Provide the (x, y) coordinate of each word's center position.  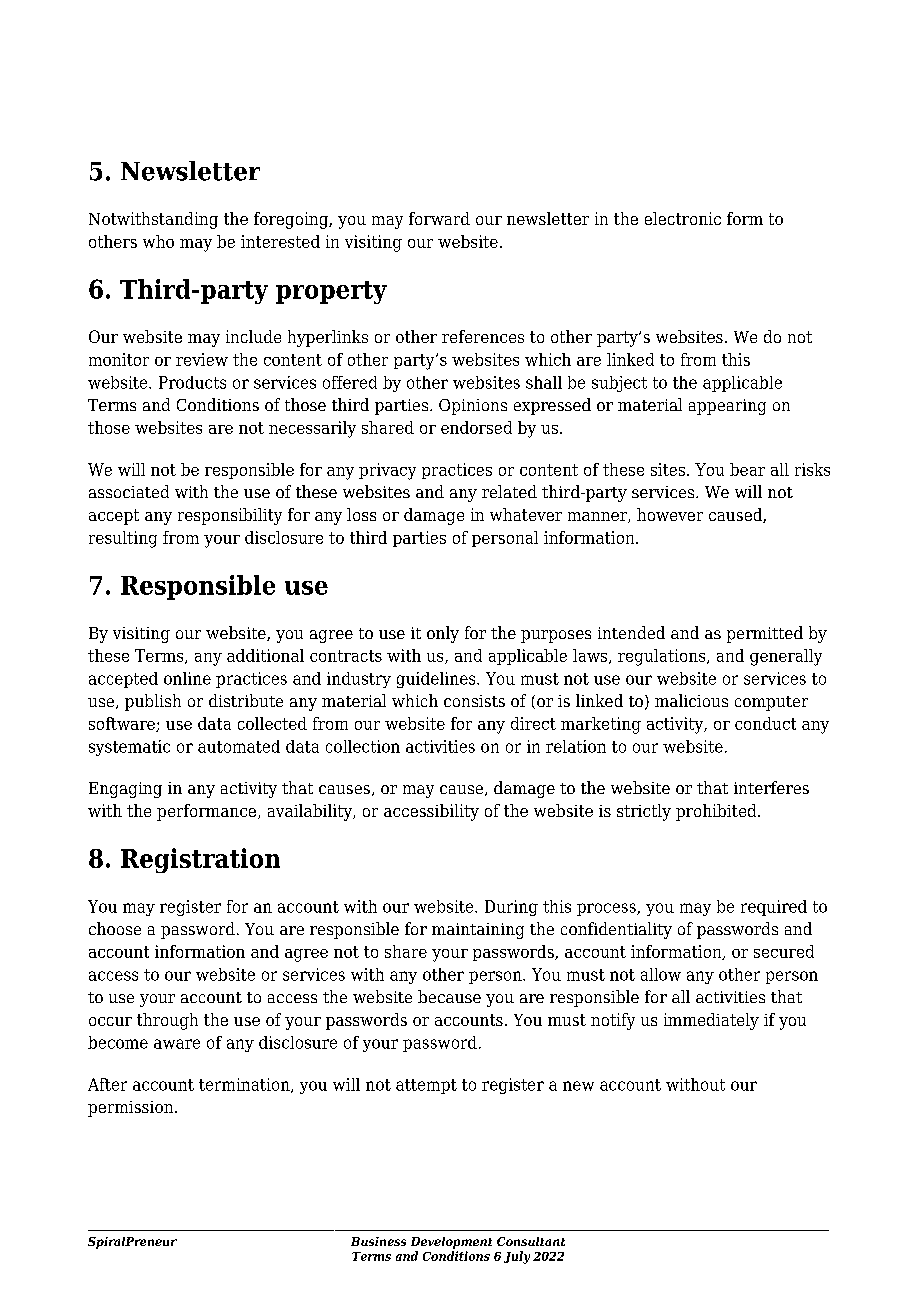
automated (239, 746)
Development (451, 1243)
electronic (683, 218)
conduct (765, 723)
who (158, 241)
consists (474, 701)
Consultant (531, 1241)
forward (439, 218)
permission (132, 1109)
